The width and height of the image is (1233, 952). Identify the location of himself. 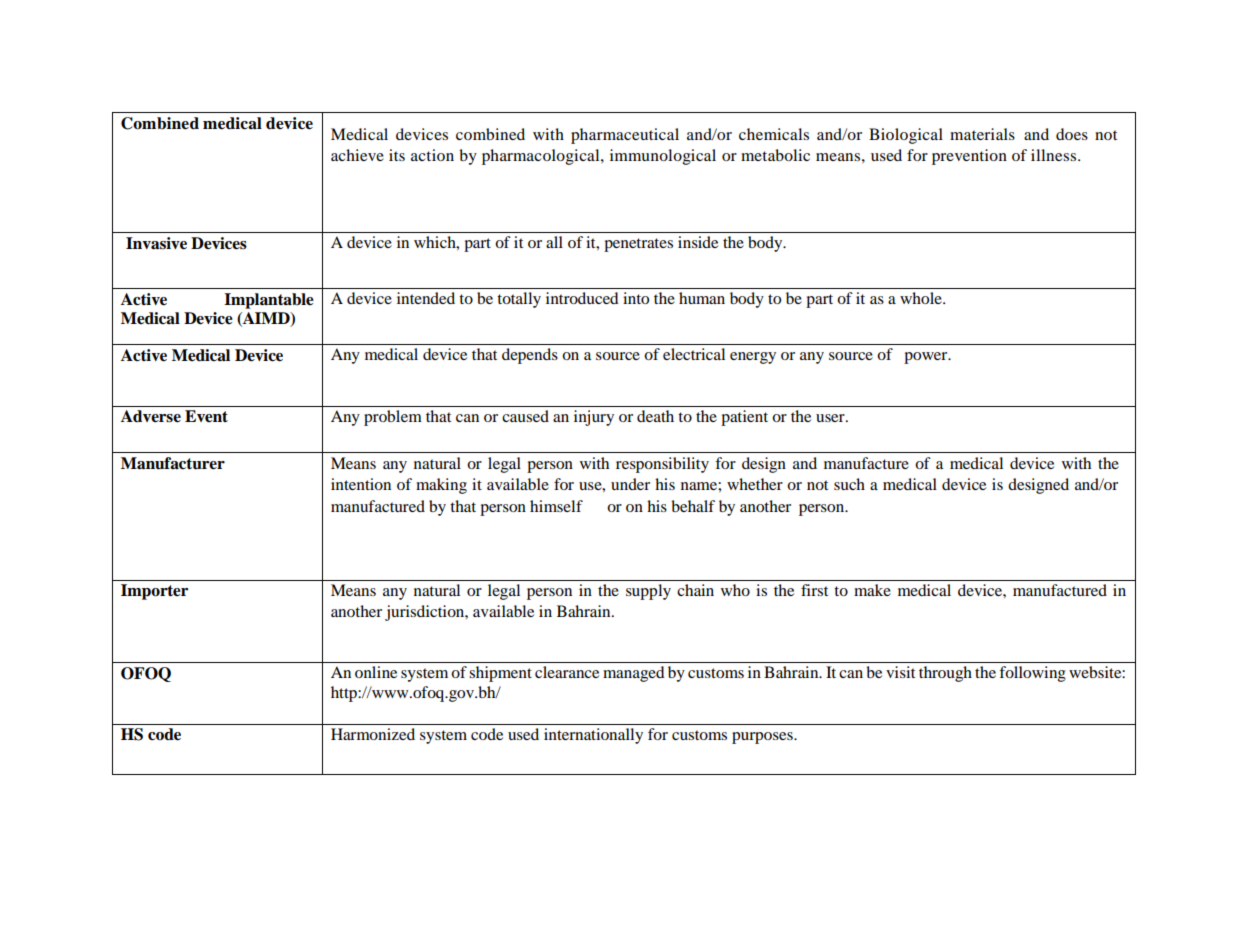
(556, 506).
